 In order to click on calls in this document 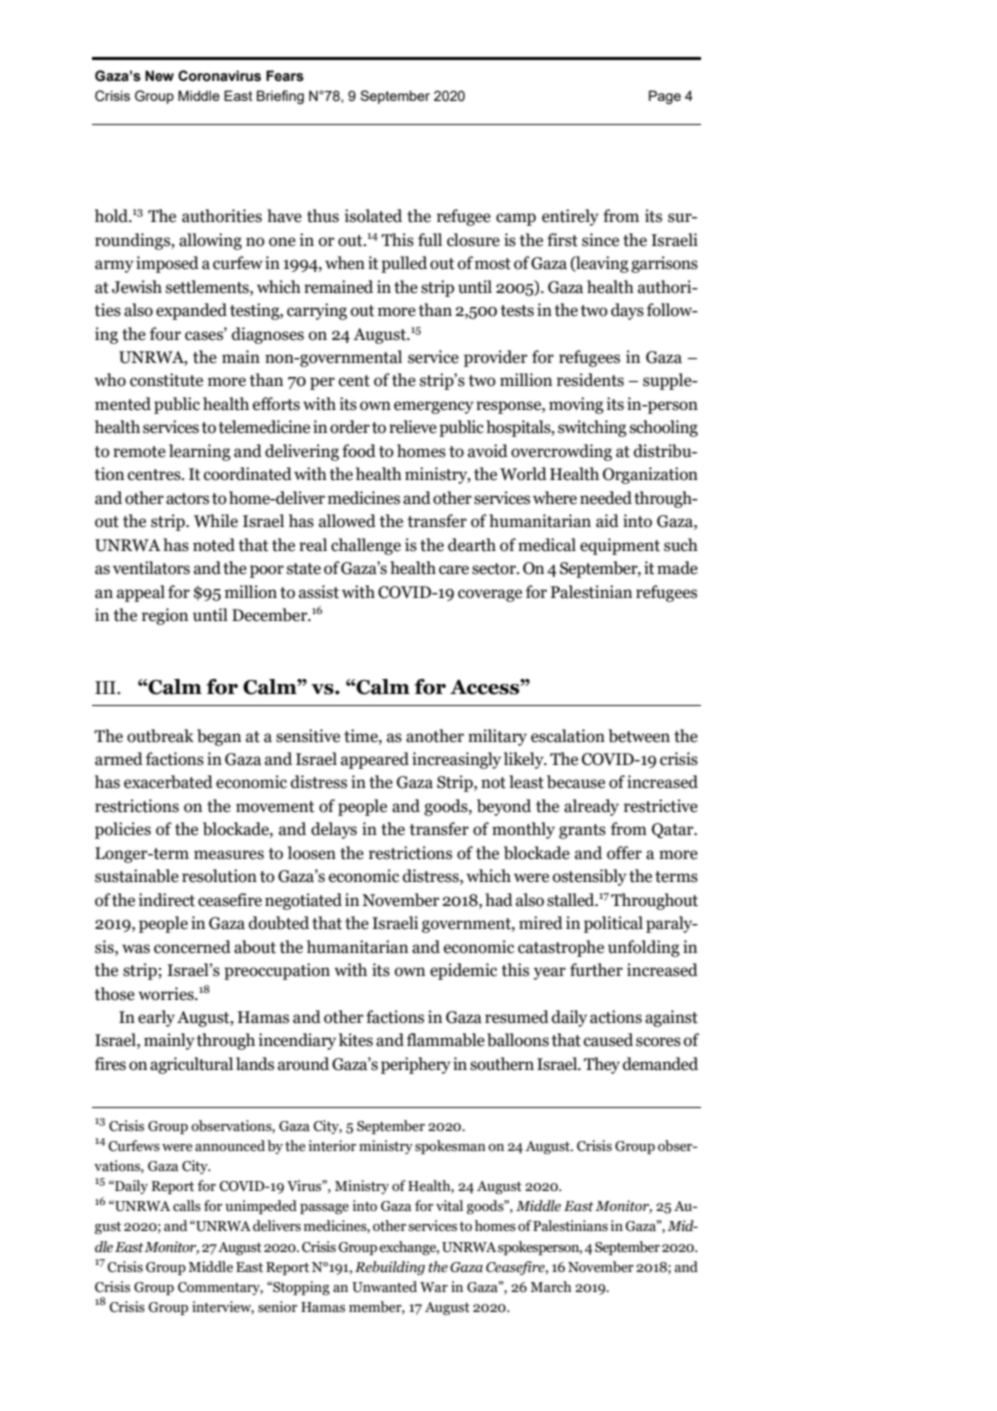, I will do `click(187, 1206)`.
